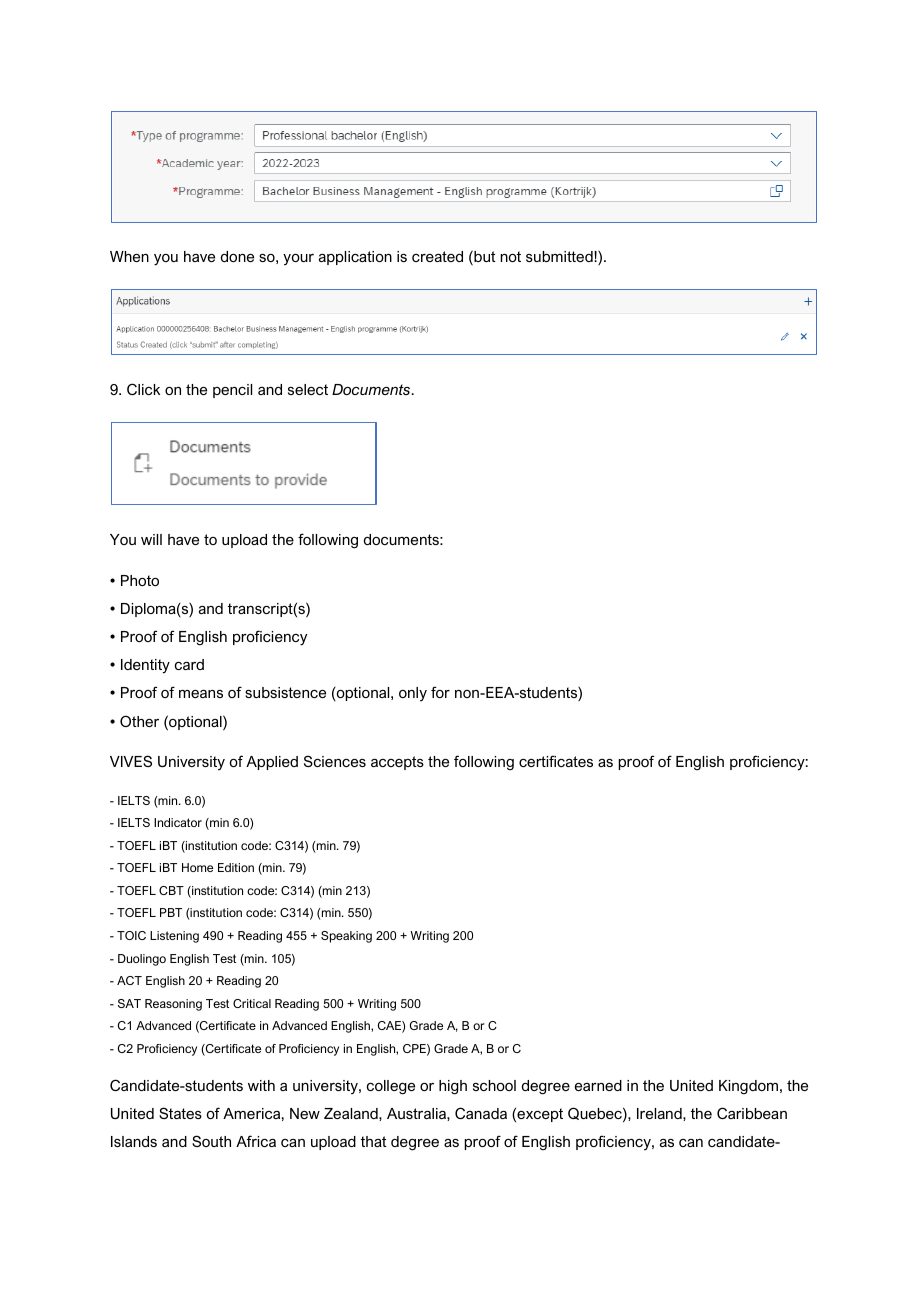 This document has width=924, height=1308. Describe the element at coordinates (413, 694) in the document. I see `only` at that location.
